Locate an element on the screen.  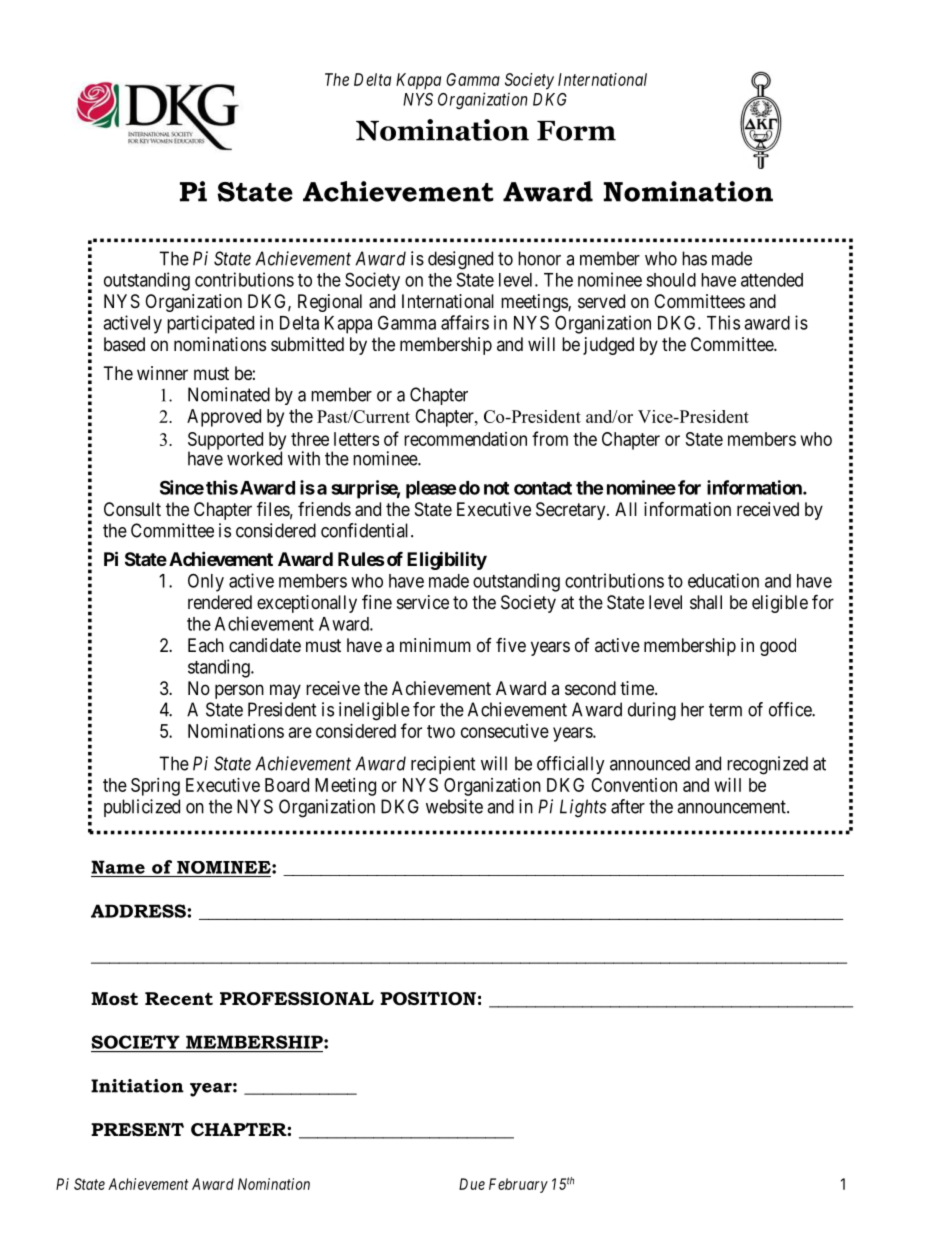
term is located at coordinates (725, 710).
